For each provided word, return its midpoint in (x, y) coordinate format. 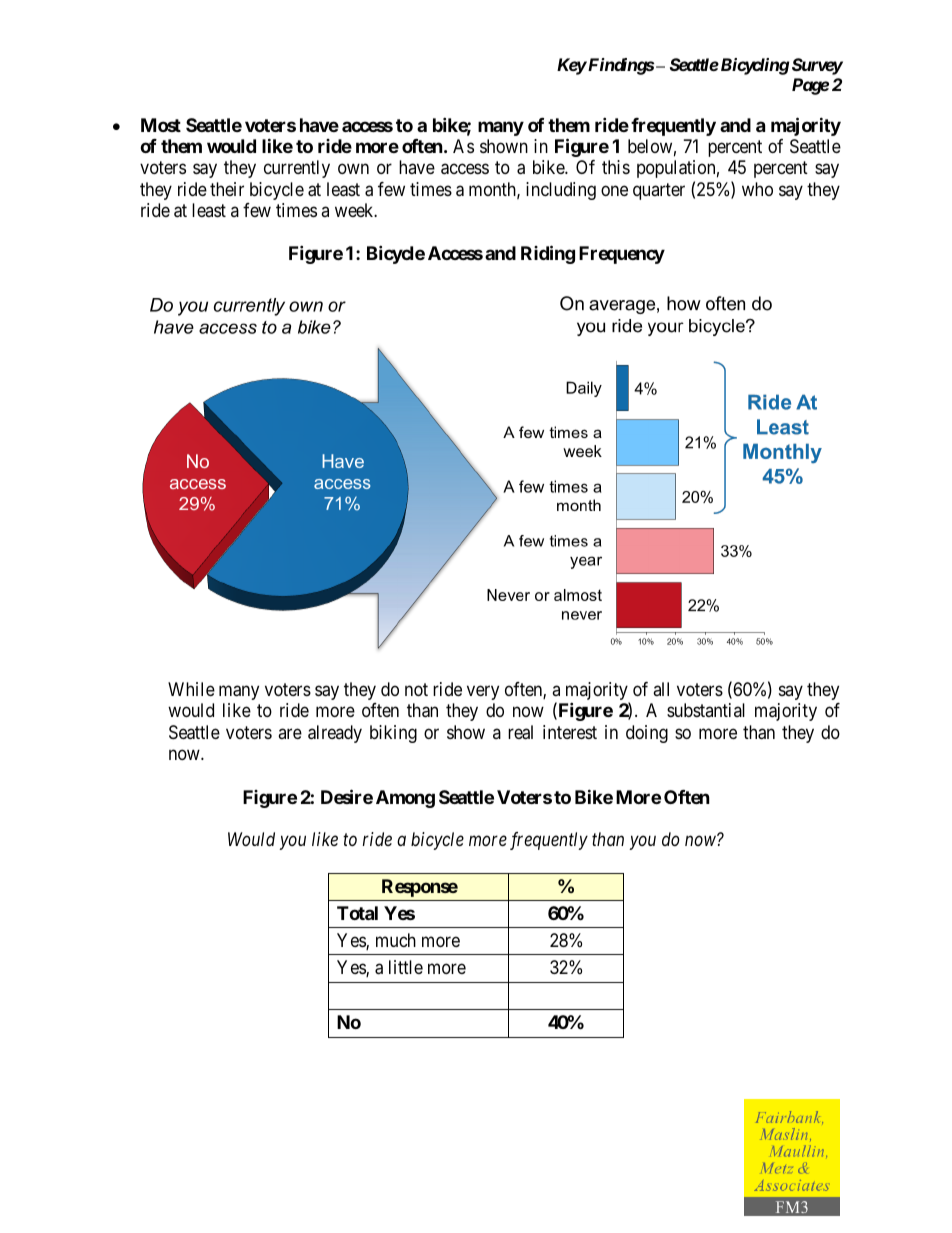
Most (161, 125)
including (561, 191)
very (483, 692)
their (227, 189)
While (191, 689)
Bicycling (753, 66)
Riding (548, 254)
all (661, 689)
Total (357, 913)
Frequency (622, 255)
